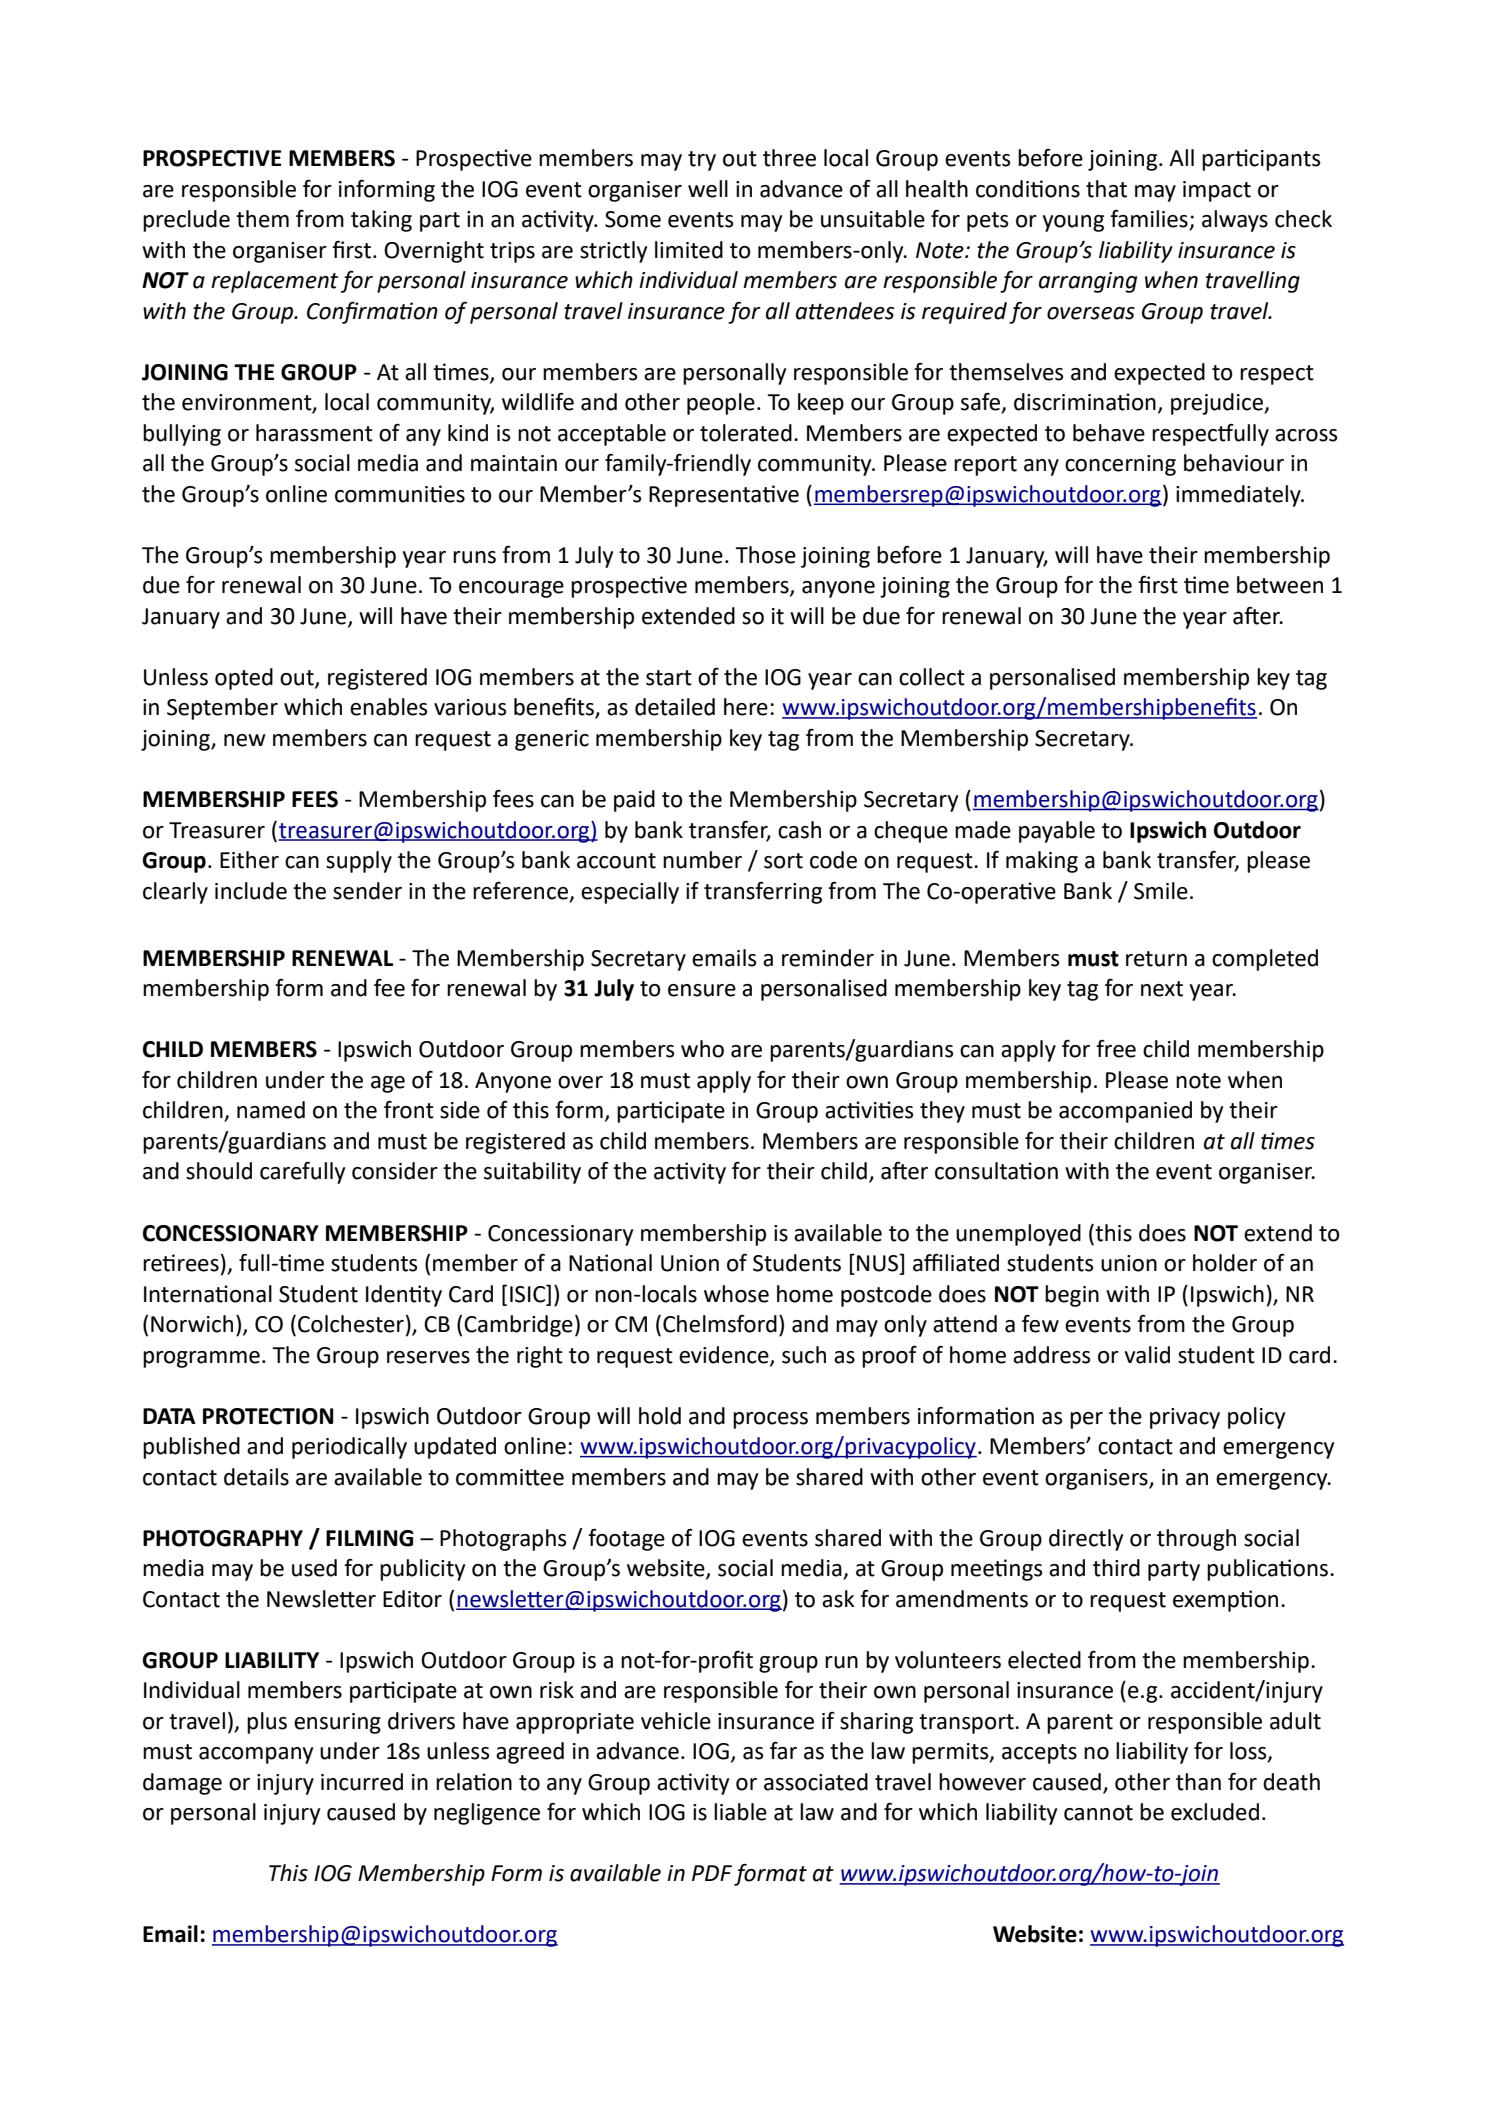  I want to click on liable, so click(740, 1812).
